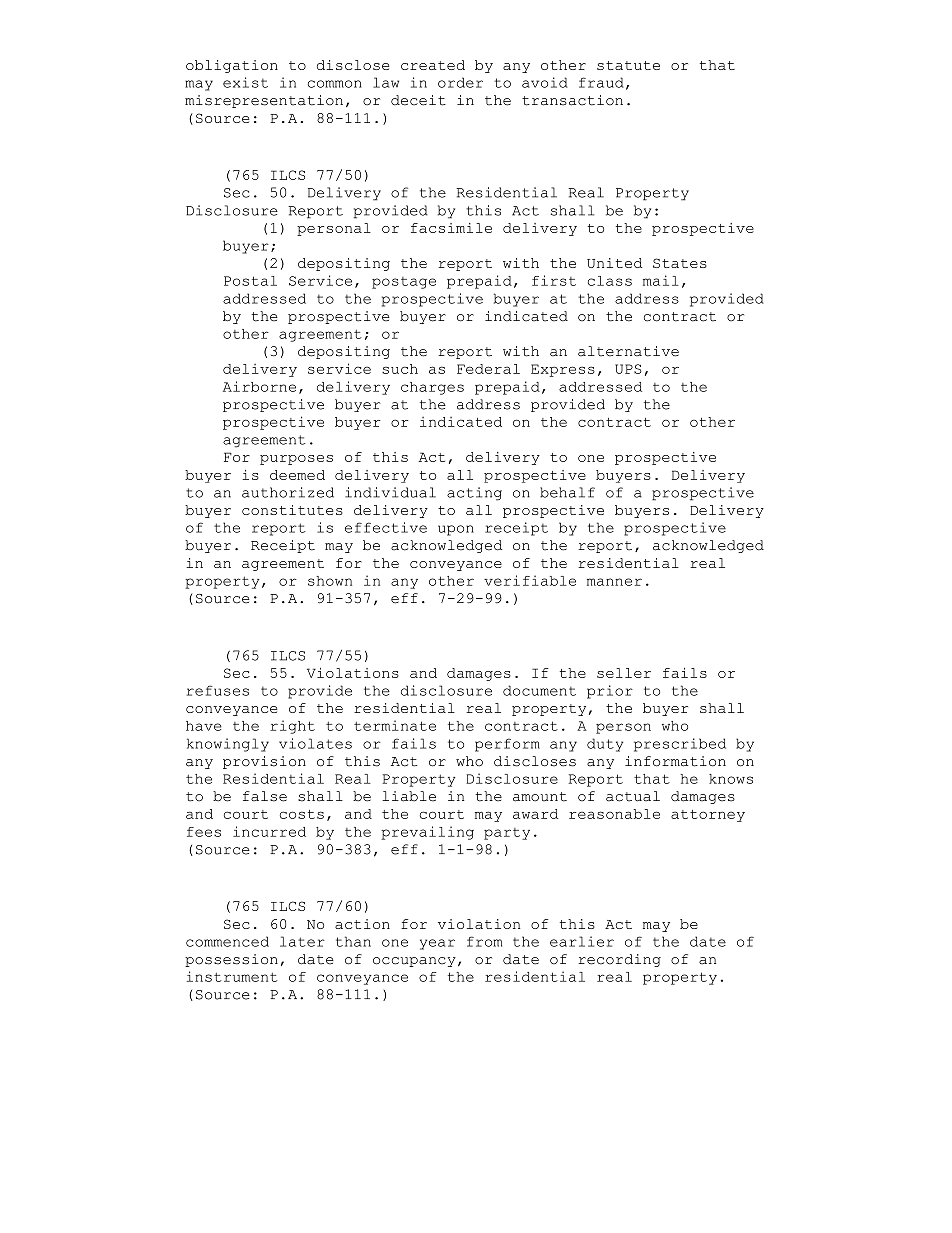 The image size is (952, 1233). Describe the element at coordinates (488, 369) in the page. I see `Federal` at that location.
